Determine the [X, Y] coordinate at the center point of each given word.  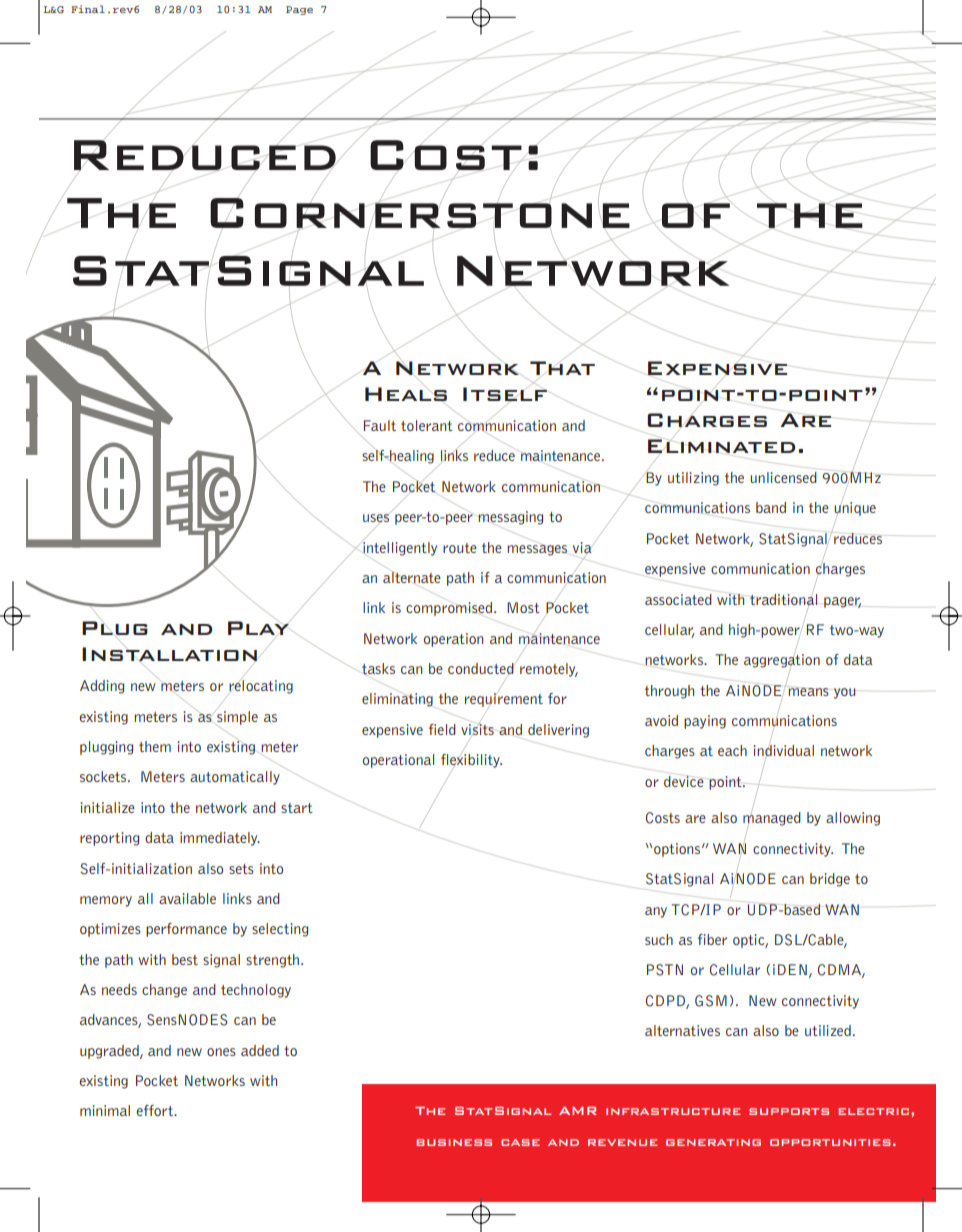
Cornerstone [420, 213]
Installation [169, 654]
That [562, 368]
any [656, 912]
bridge [830, 880]
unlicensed [783, 477]
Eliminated [721, 446]
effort [156, 1110]
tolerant [427, 425]
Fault [380, 425]
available [187, 898]
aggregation [782, 661]
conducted [481, 668]
